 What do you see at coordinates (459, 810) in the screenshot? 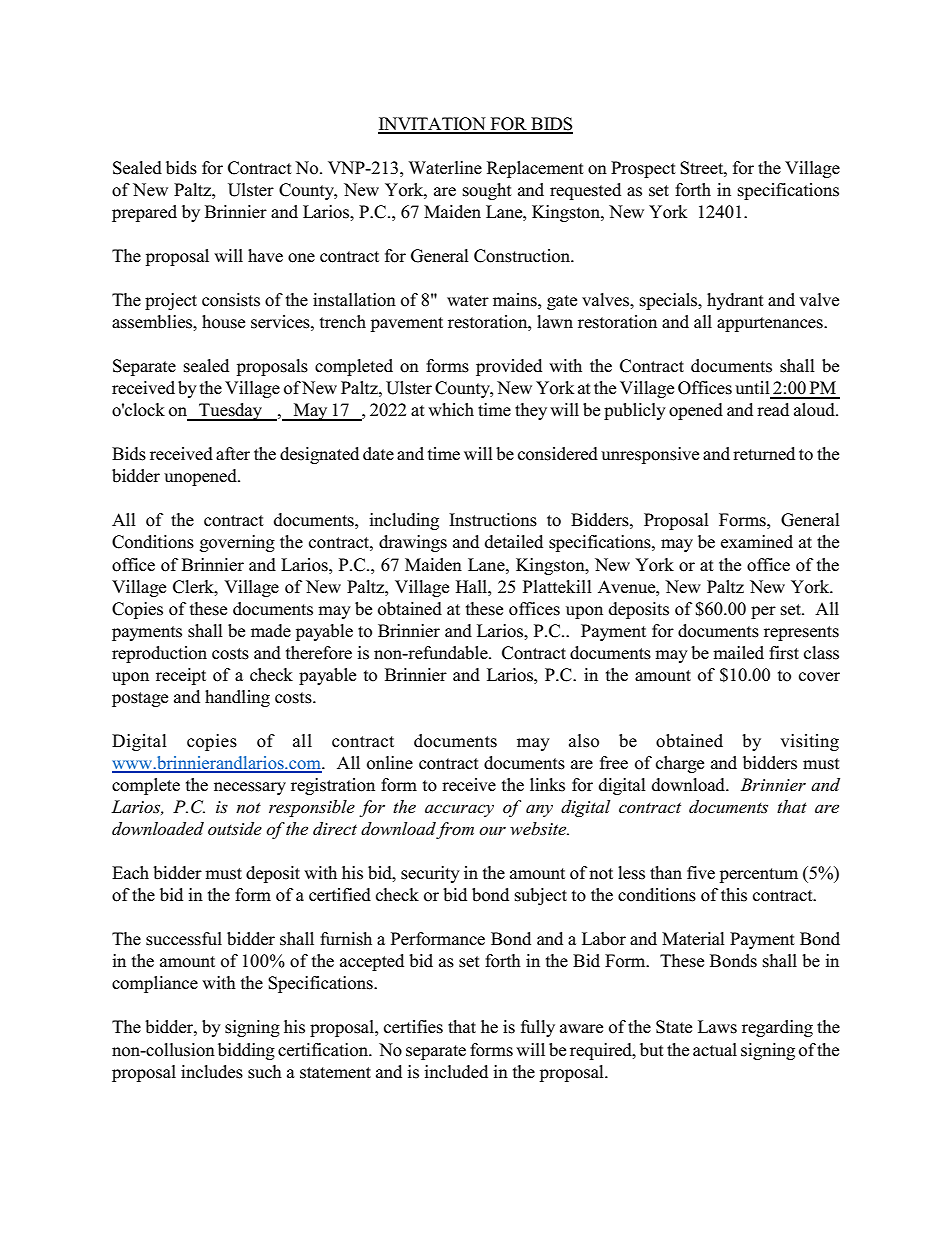
I see `accuracy` at bounding box center [459, 810].
